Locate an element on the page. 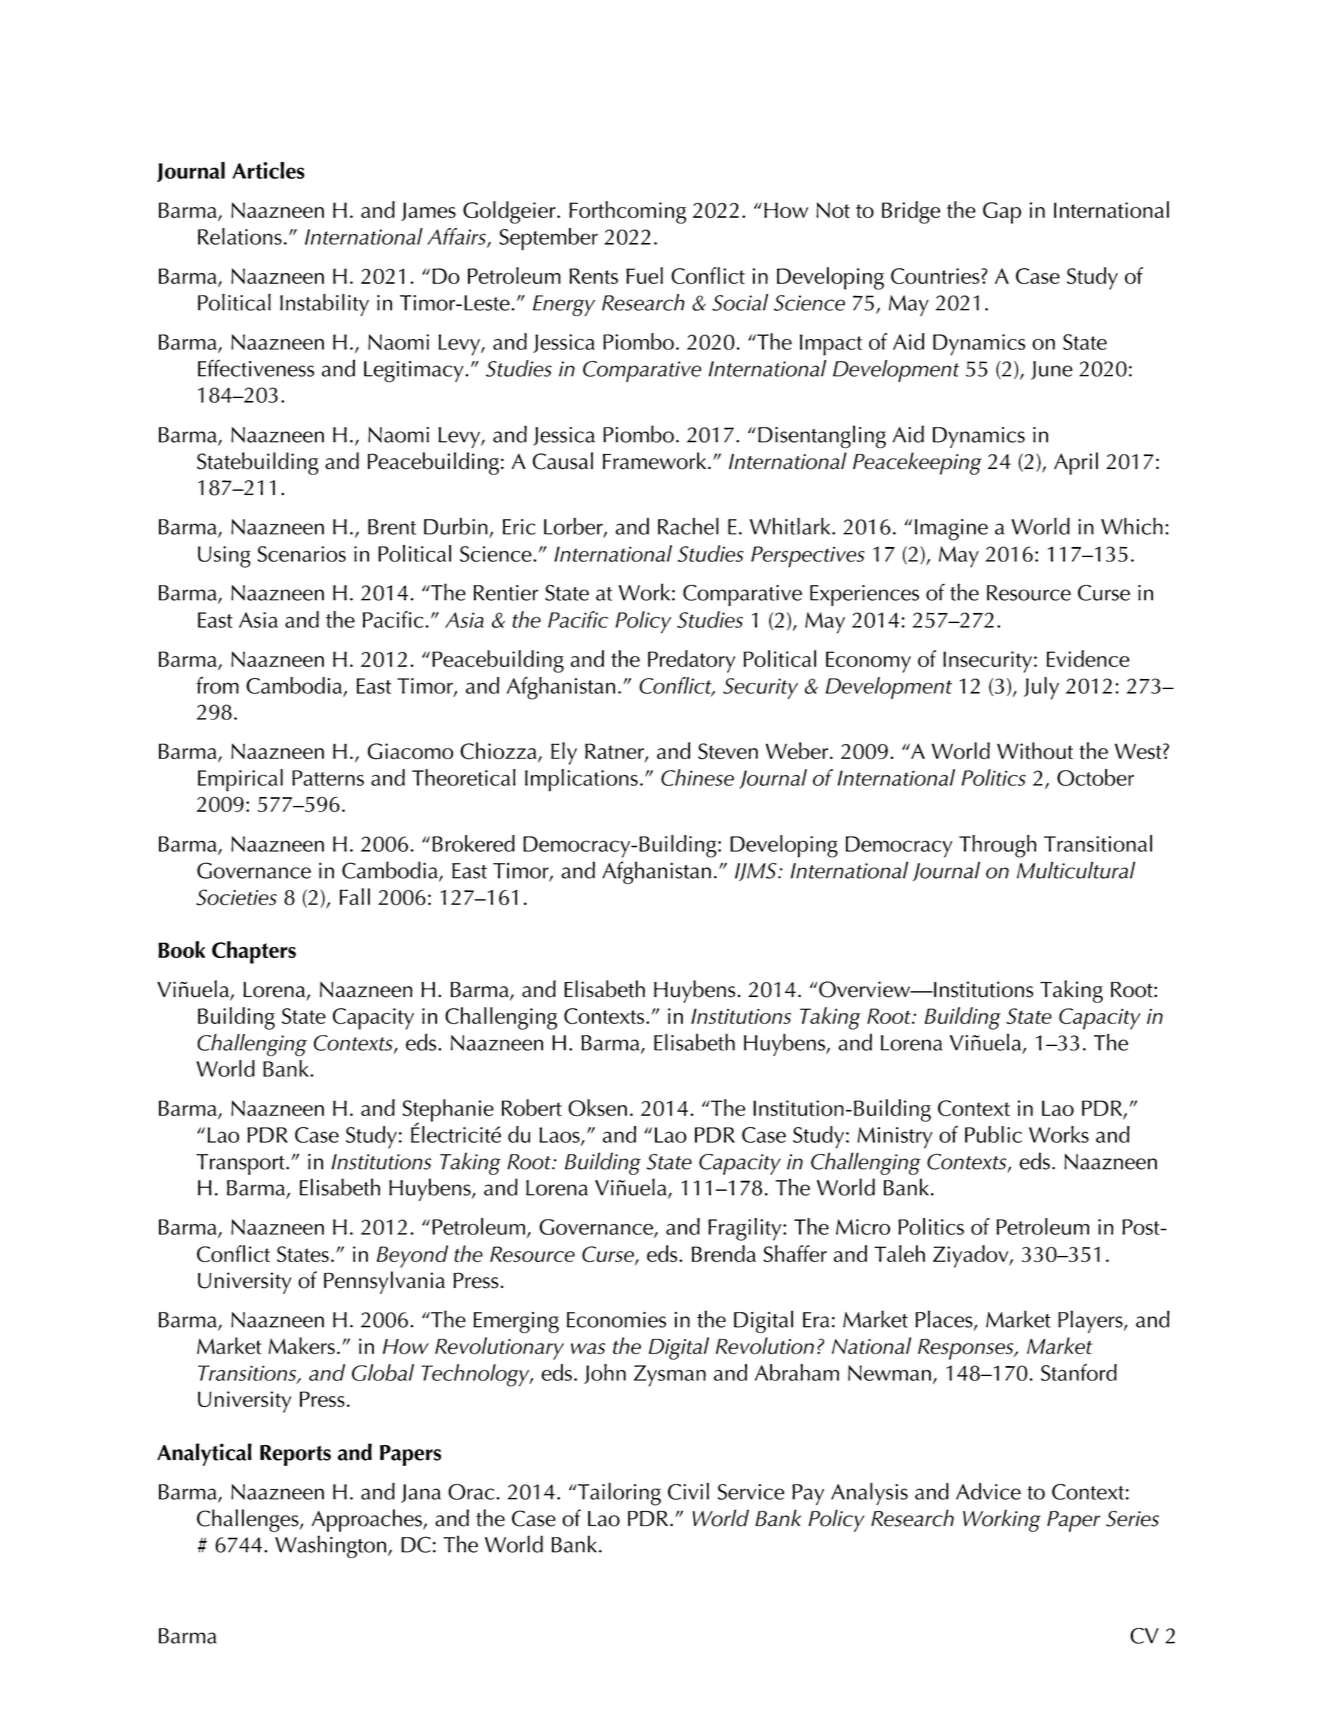 The height and width of the image is (1727, 1334). Civil is located at coordinates (688, 1491).
